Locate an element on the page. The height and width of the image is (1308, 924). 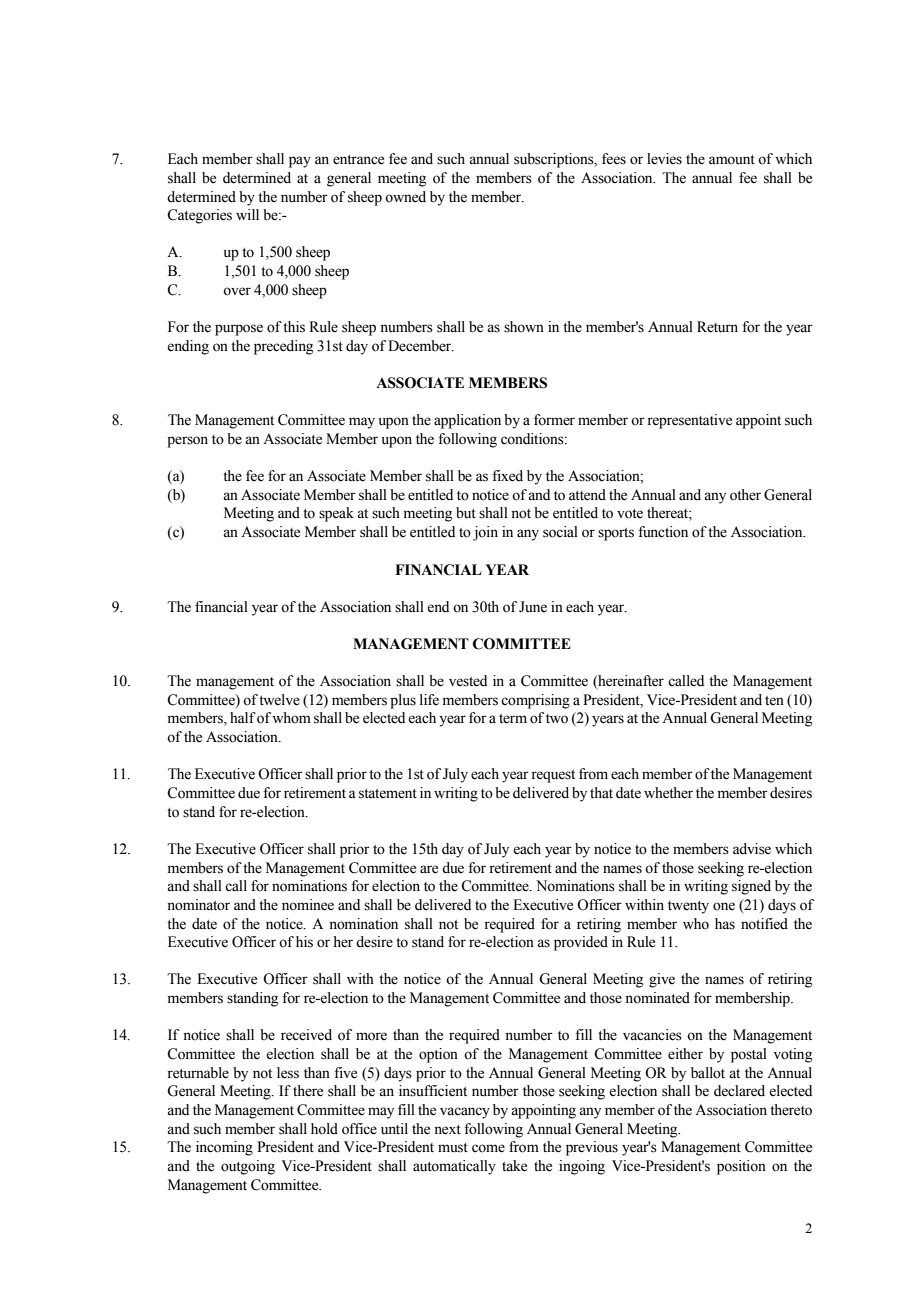
request is located at coordinates (553, 776).
